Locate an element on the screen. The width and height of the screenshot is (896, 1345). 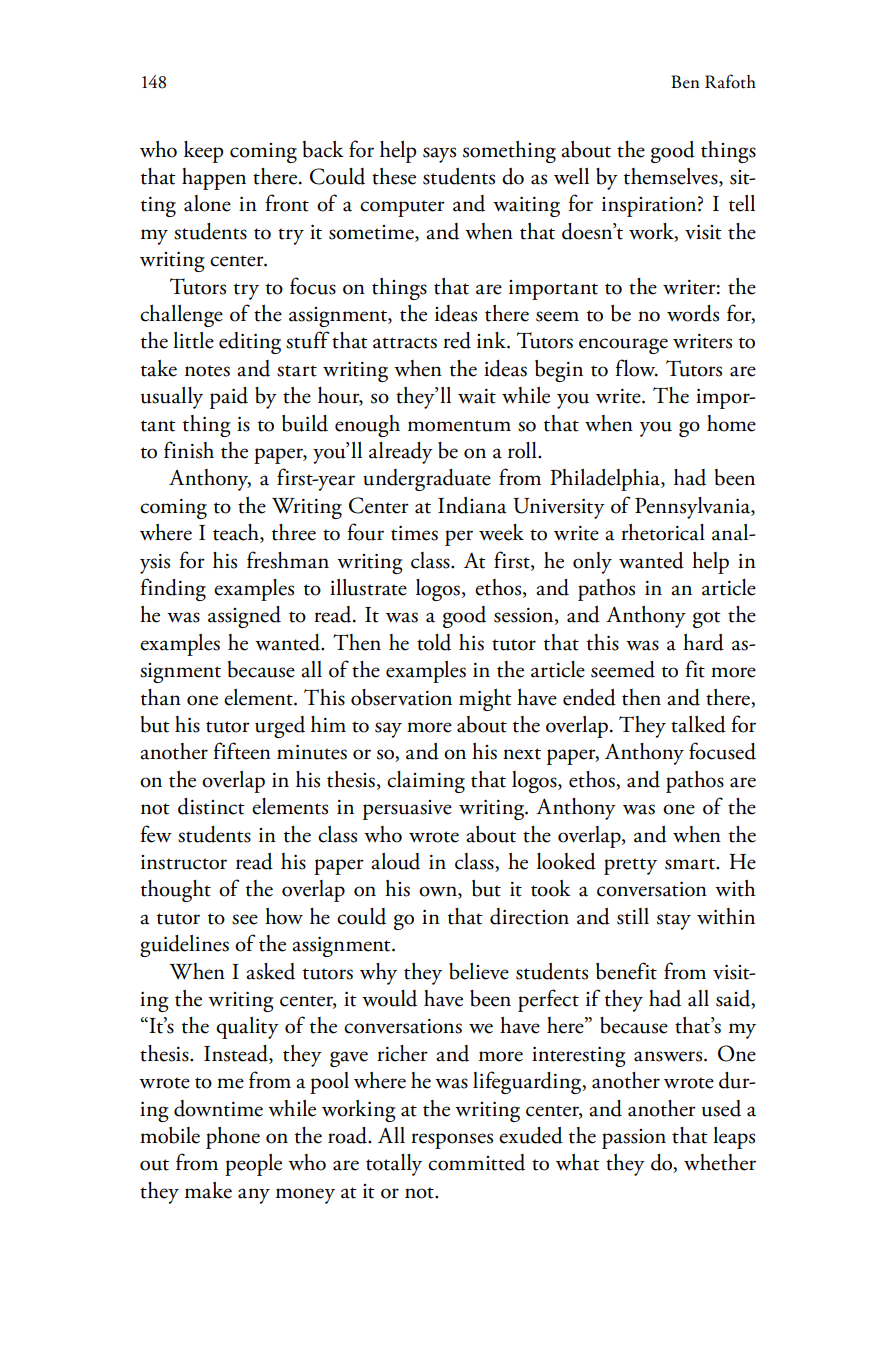
assigned is located at coordinates (244, 617).
